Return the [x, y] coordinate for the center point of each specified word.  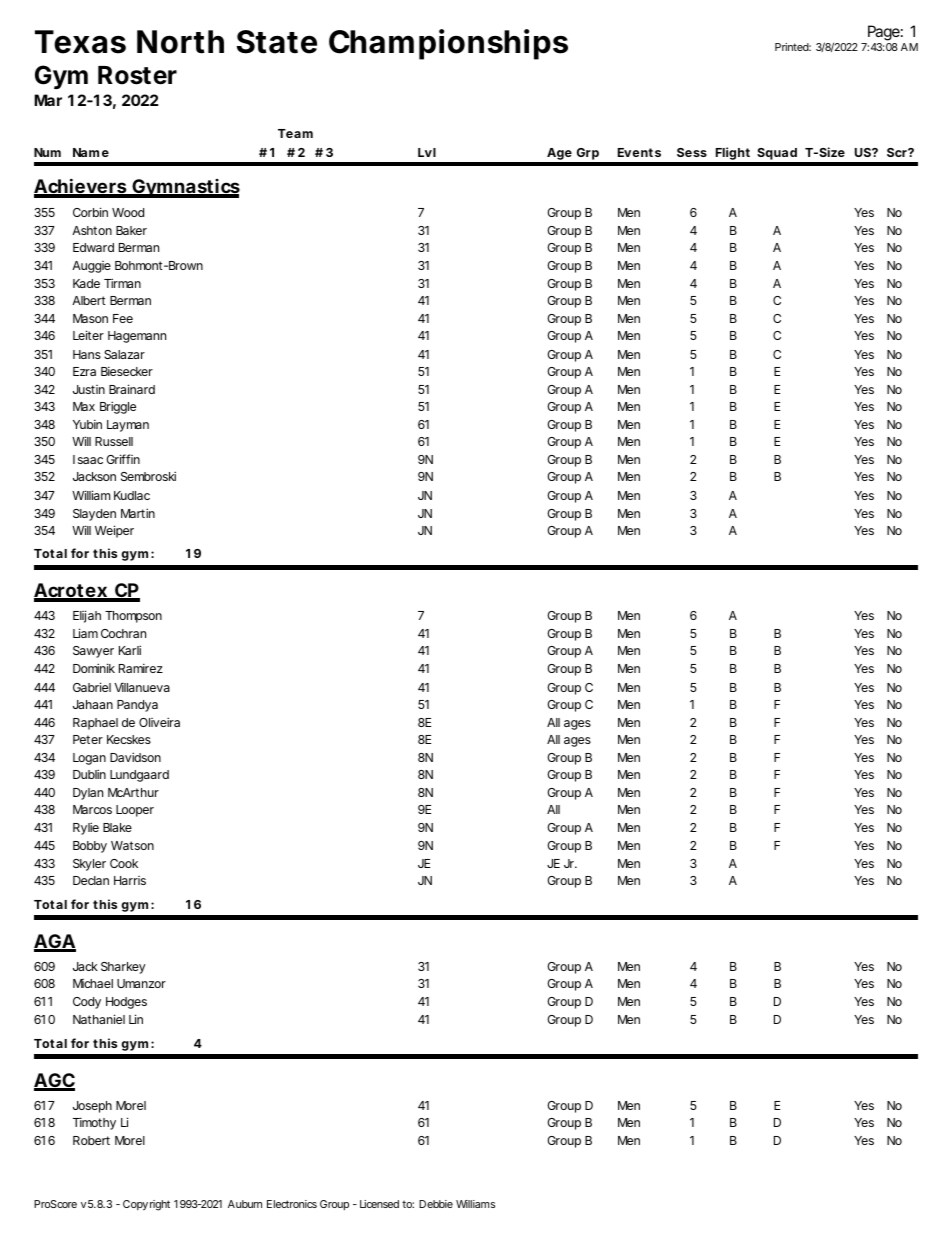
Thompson [133, 617]
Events [639, 152]
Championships [448, 44]
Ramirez [141, 668]
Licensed [379, 1204]
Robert [91, 1140]
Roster [137, 75]
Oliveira [159, 722]
